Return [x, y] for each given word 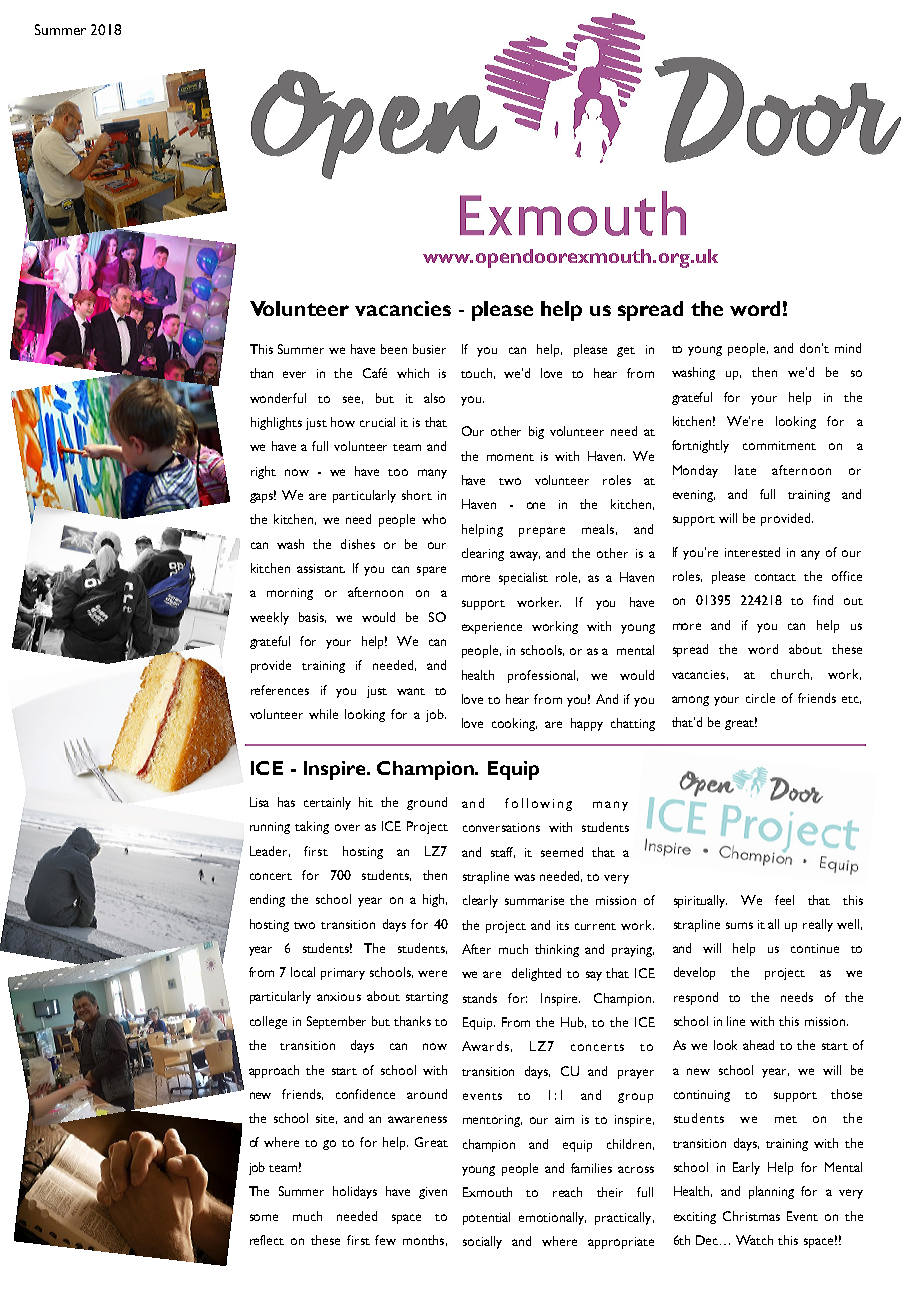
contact [775, 577]
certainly [327, 803]
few [385, 1240]
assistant [321, 568]
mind [848, 348]
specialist [523, 578]
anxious [339, 996]
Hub [573, 1022]
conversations [501, 827]
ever [294, 374]
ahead [758, 1045]
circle [760, 698]
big [536, 432]
